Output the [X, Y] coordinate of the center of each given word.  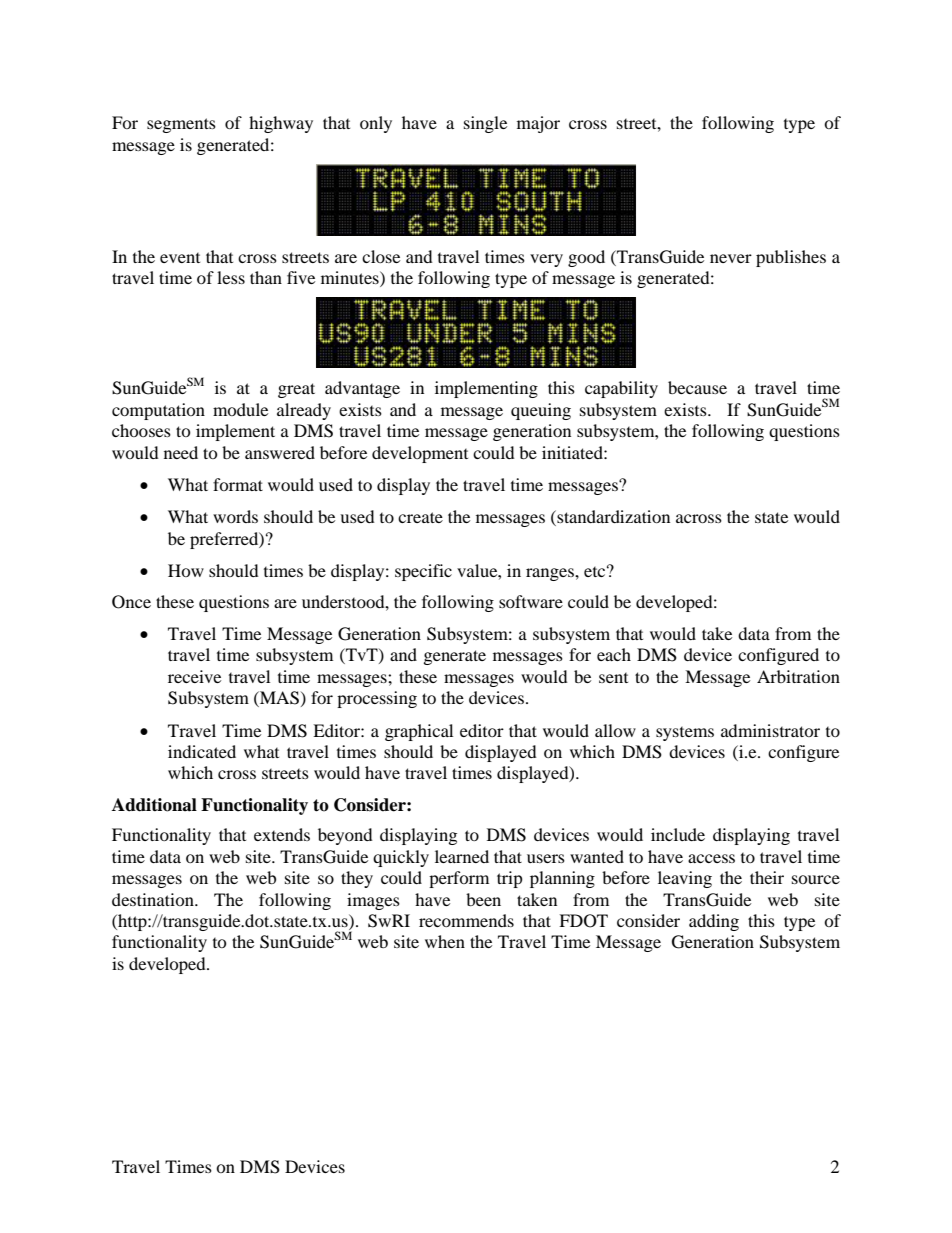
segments [181, 125]
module [240, 409]
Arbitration [798, 676]
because [697, 387]
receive [194, 676]
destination [154, 899]
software [531, 601]
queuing [541, 411]
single [485, 124]
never [731, 258]
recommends [466, 920]
